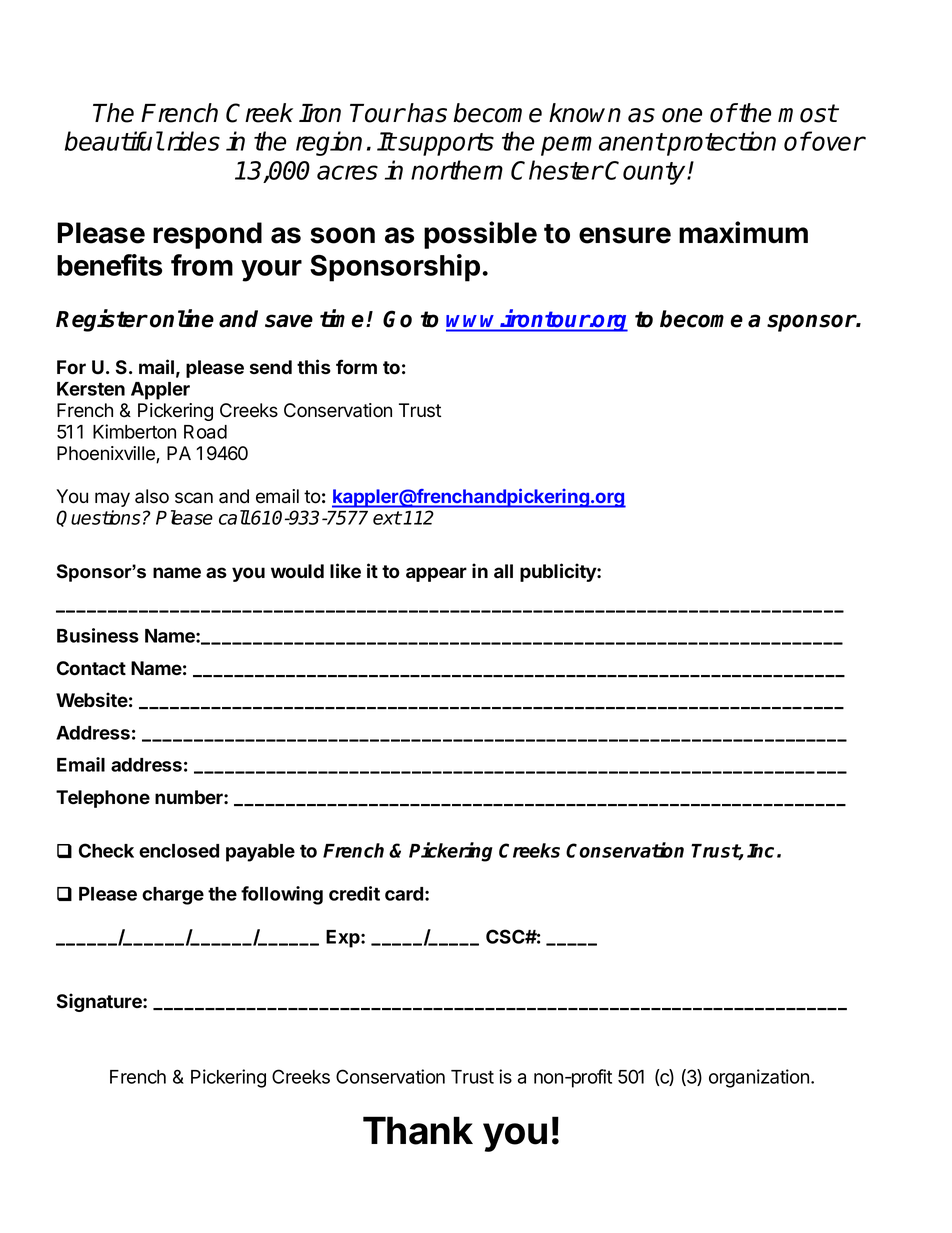  Describe the element at coordinates (387, 518) in the screenshot. I see `ext` at that location.
